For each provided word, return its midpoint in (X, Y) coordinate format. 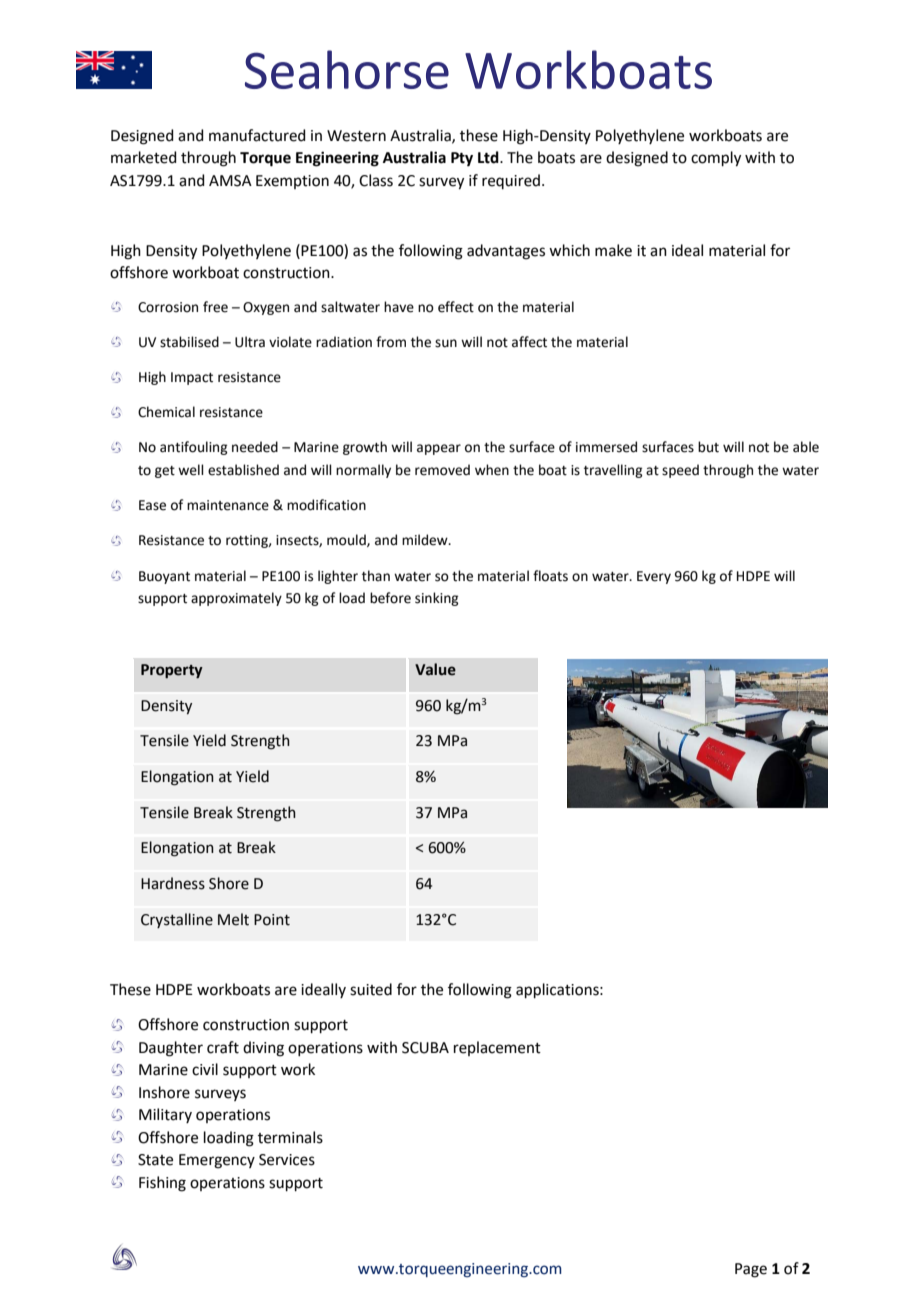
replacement (497, 1048)
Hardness (173, 883)
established (243, 470)
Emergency (217, 1161)
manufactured (257, 135)
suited (371, 989)
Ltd (489, 157)
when (492, 470)
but (708, 447)
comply (716, 159)
